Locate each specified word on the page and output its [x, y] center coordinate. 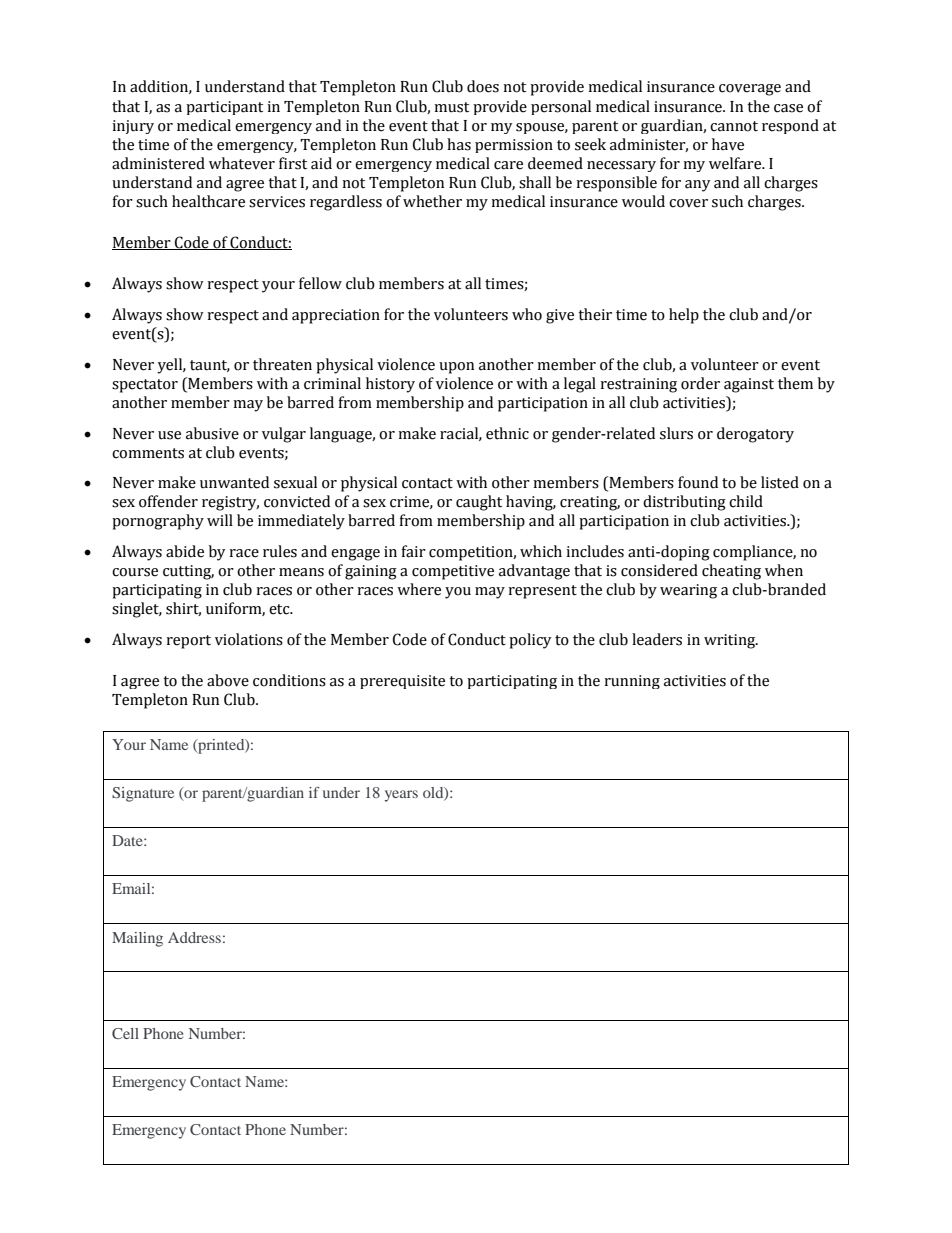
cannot [734, 126]
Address [194, 937]
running [632, 682]
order [700, 383]
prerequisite [402, 682]
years [401, 796]
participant [224, 108]
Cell [125, 1033]
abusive [212, 433]
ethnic [507, 433]
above [228, 680]
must [451, 107]
